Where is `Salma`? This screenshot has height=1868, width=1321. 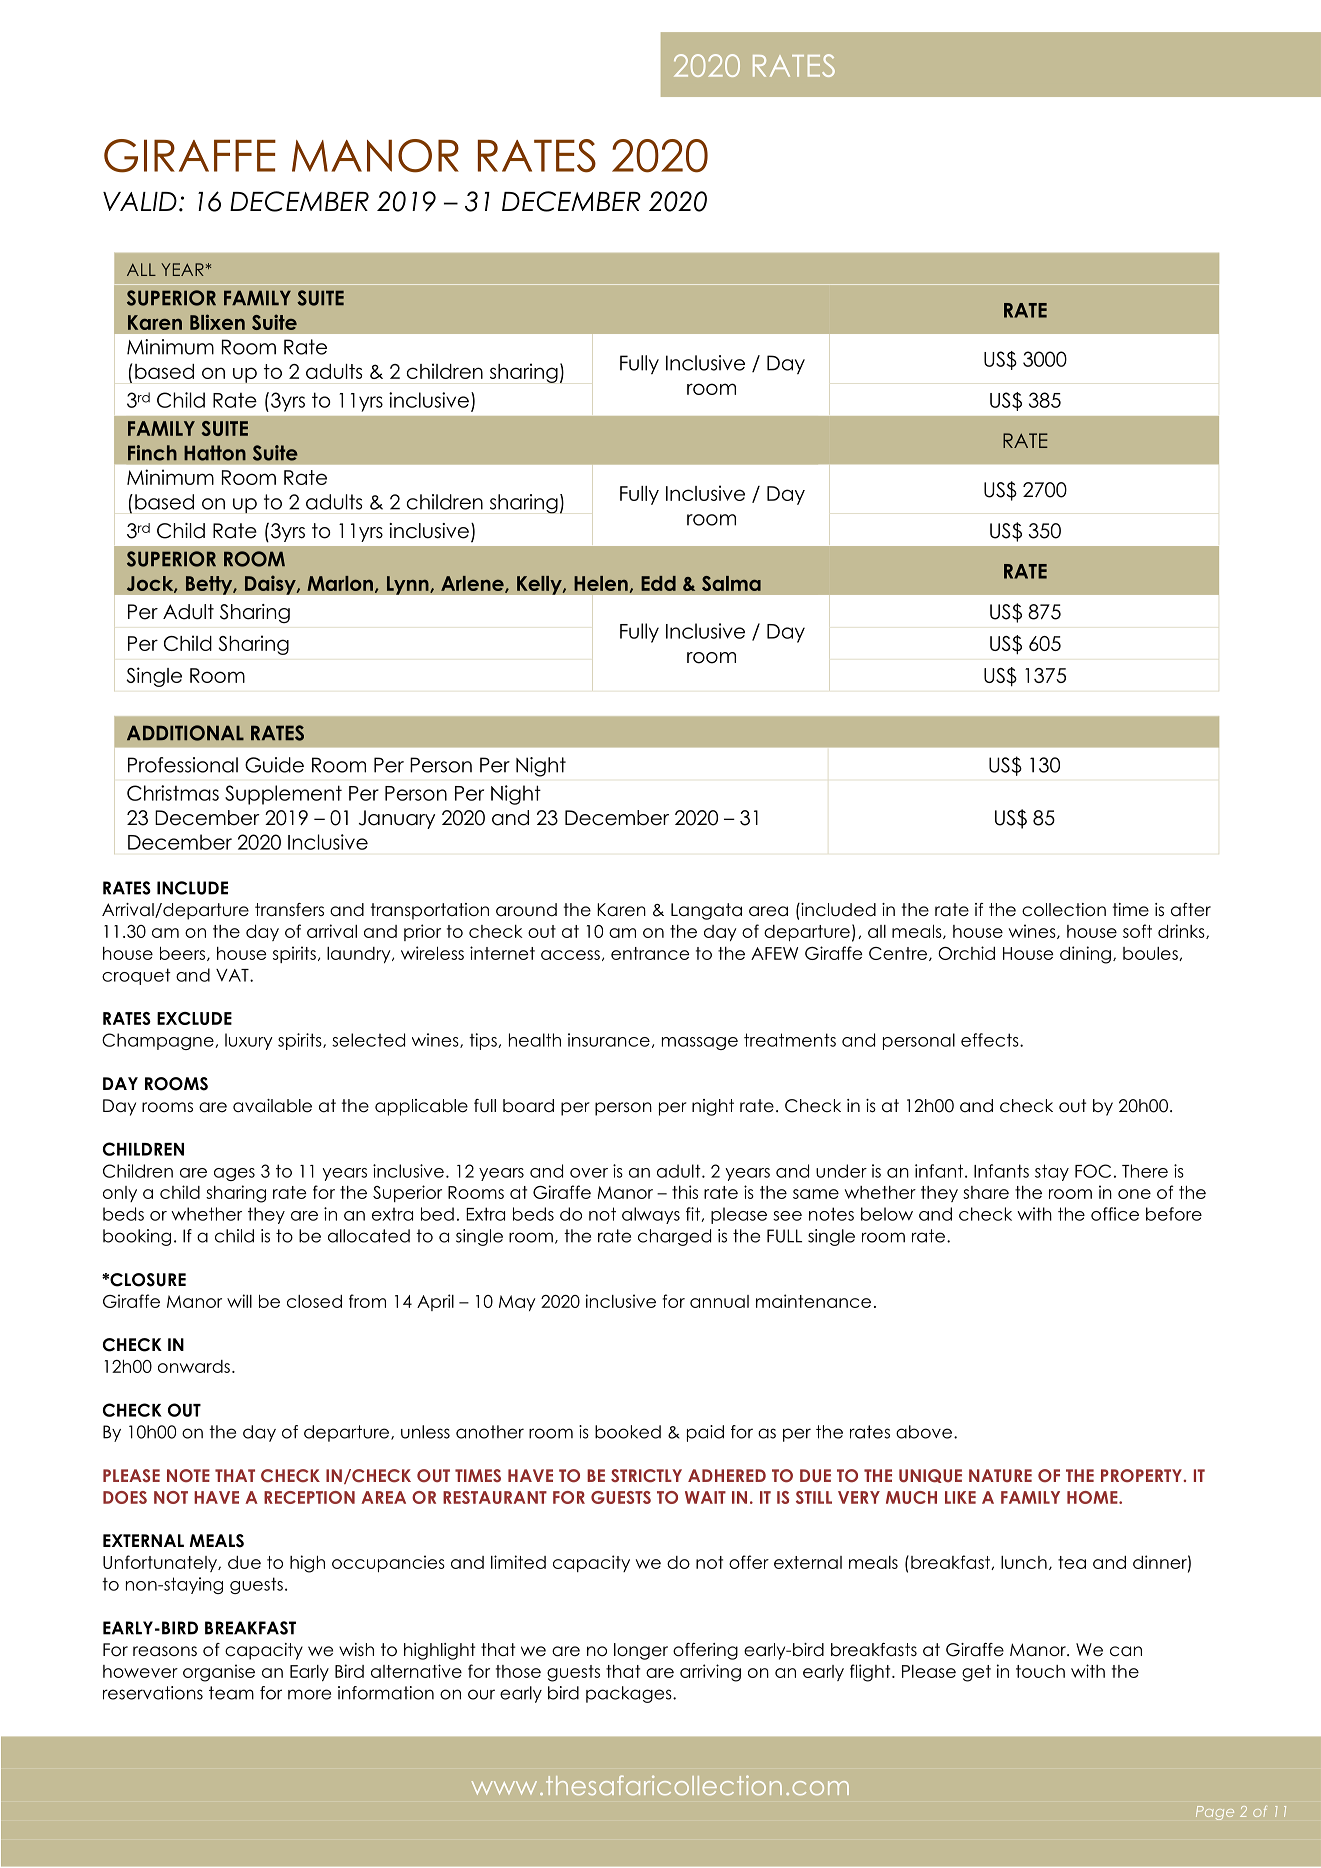
Salma is located at coordinates (731, 583).
